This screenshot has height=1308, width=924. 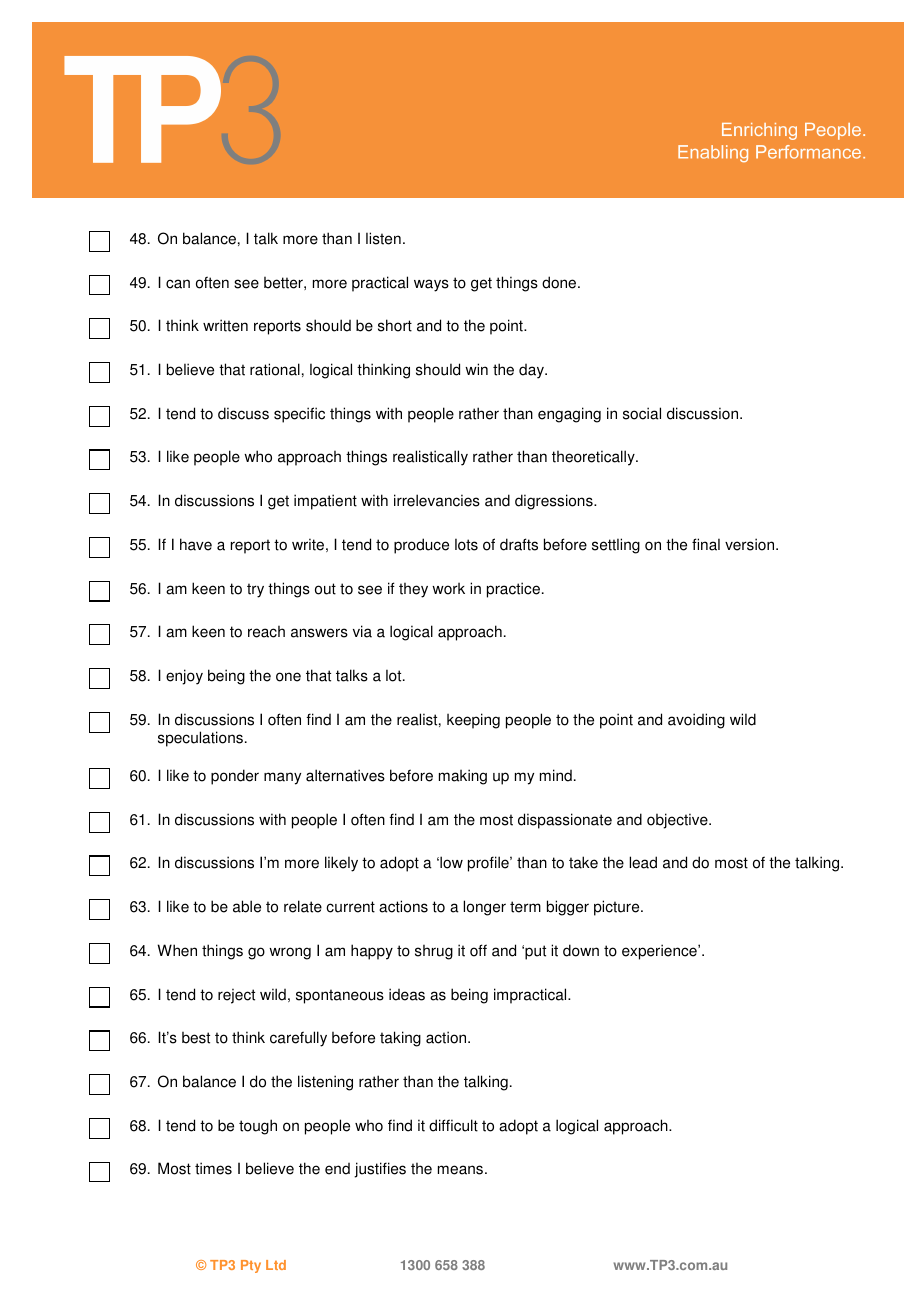 What do you see at coordinates (462, 1170) in the screenshot?
I see `means` at bounding box center [462, 1170].
